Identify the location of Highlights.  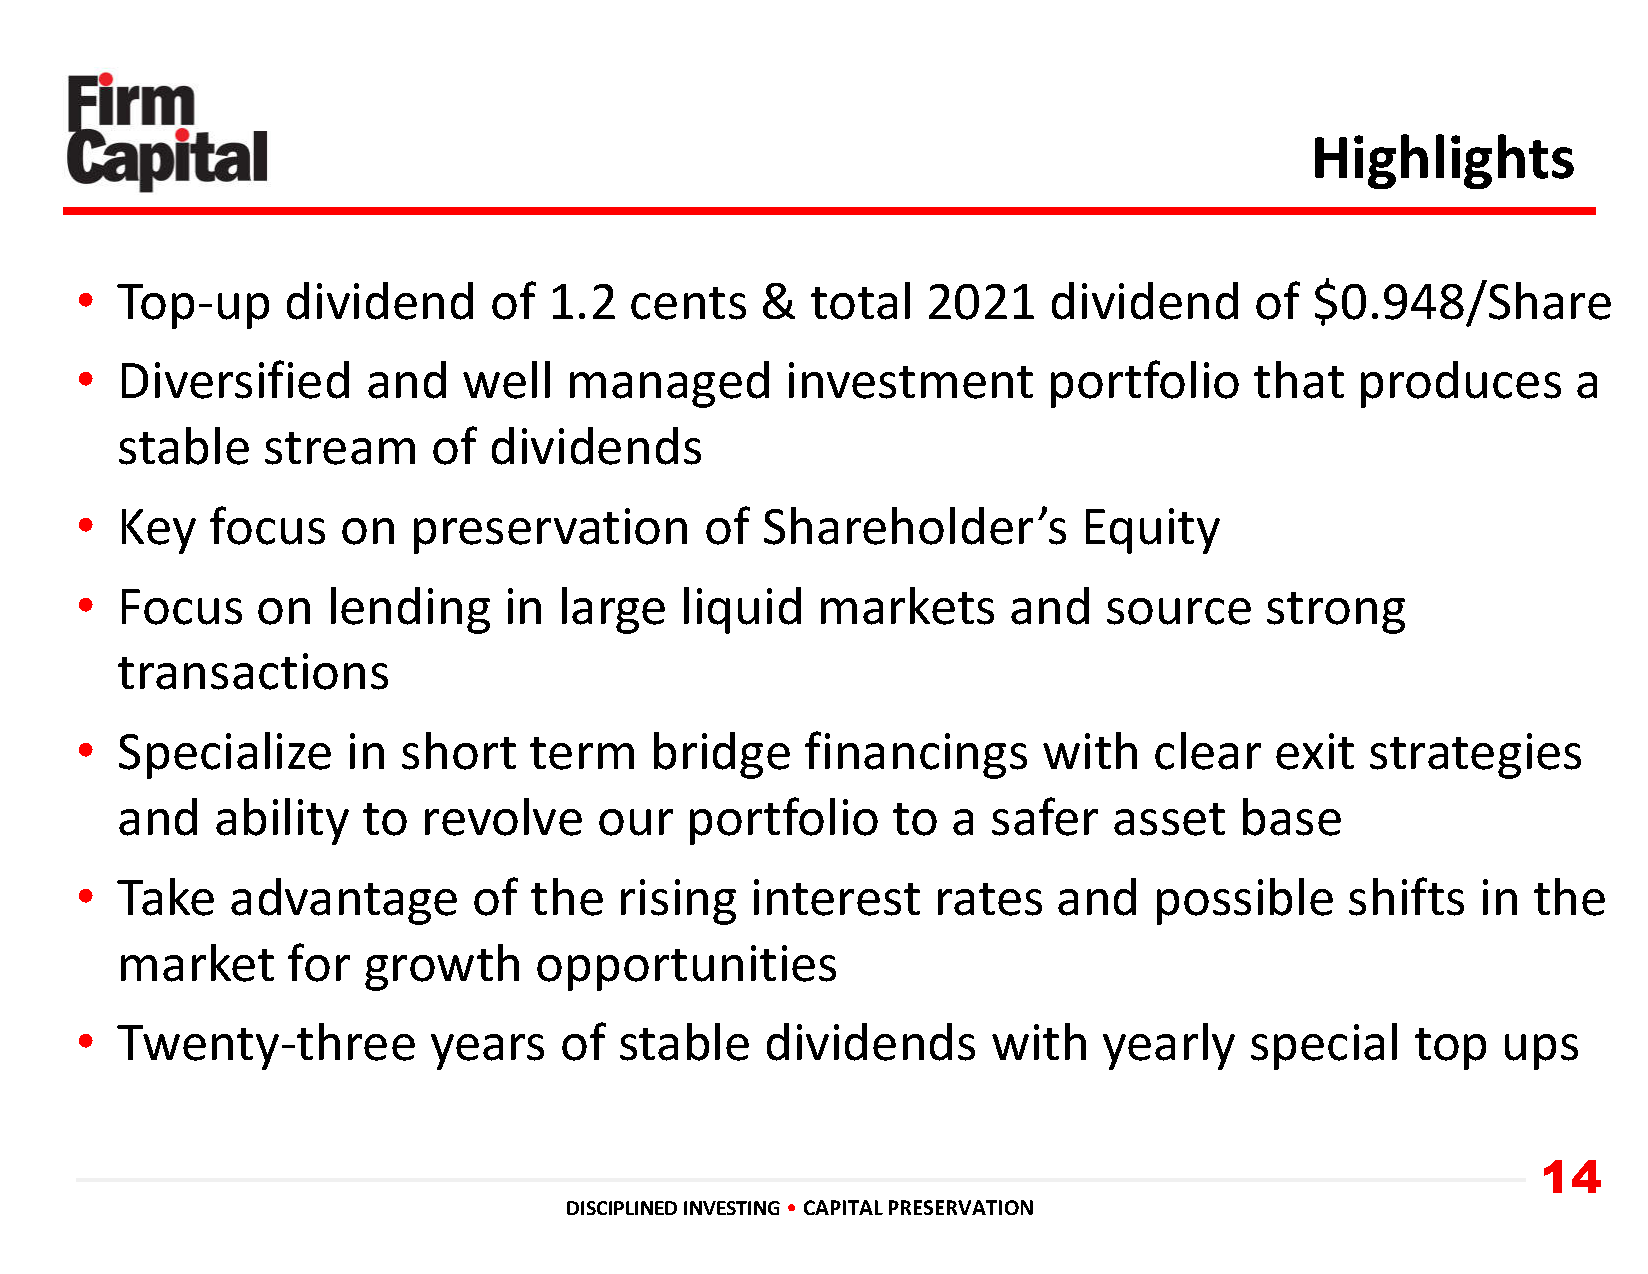
(1444, 161).
